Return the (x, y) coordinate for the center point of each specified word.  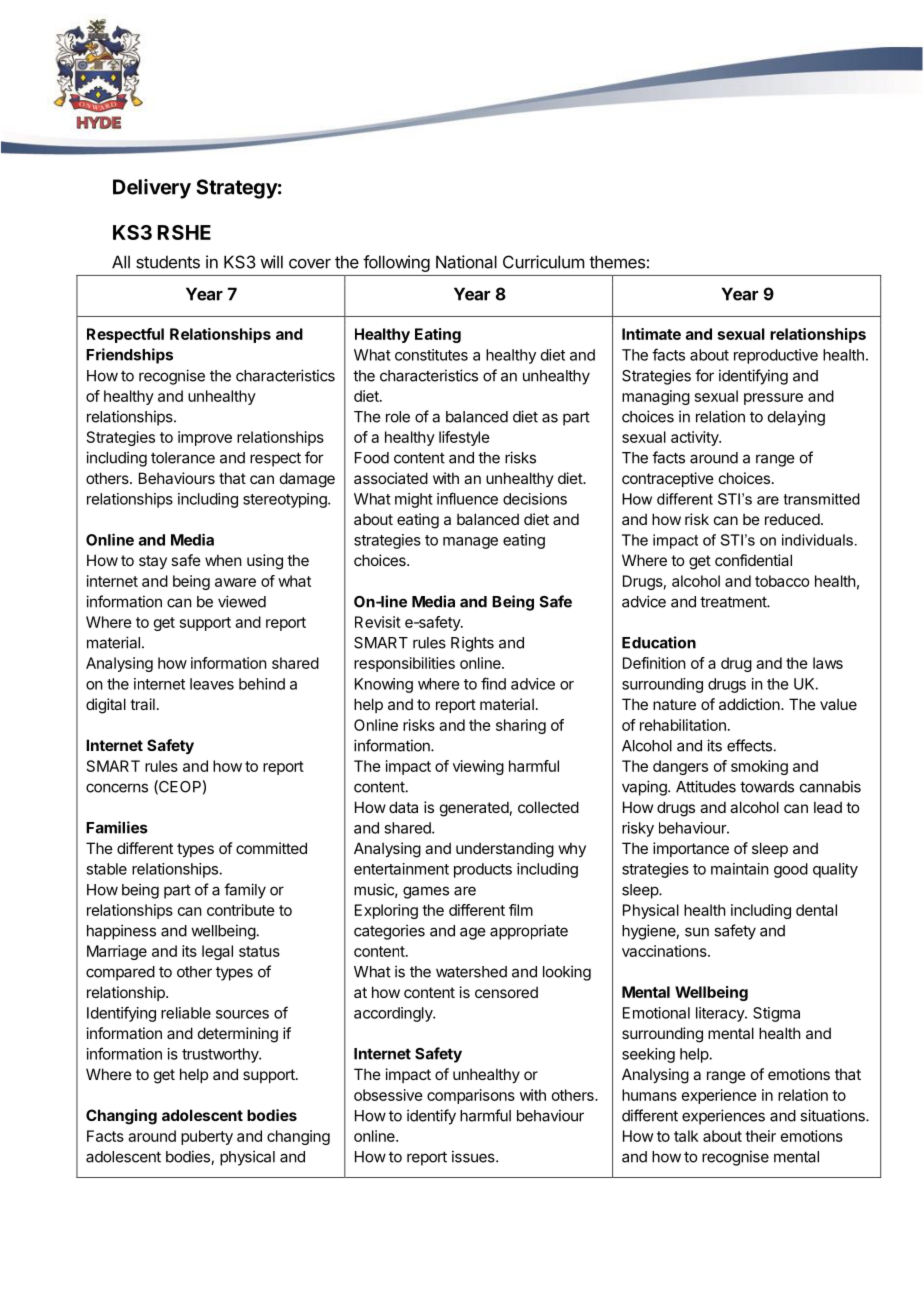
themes (617, 262)
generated (474, 809)
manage (470, 543)
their (760, 1136)
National (466, 262)
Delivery (152, 189)
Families (117, 827)
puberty (207, 1137)
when (223, 560)
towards (767, 787)
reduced (792, 519)
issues (474, 1156)
